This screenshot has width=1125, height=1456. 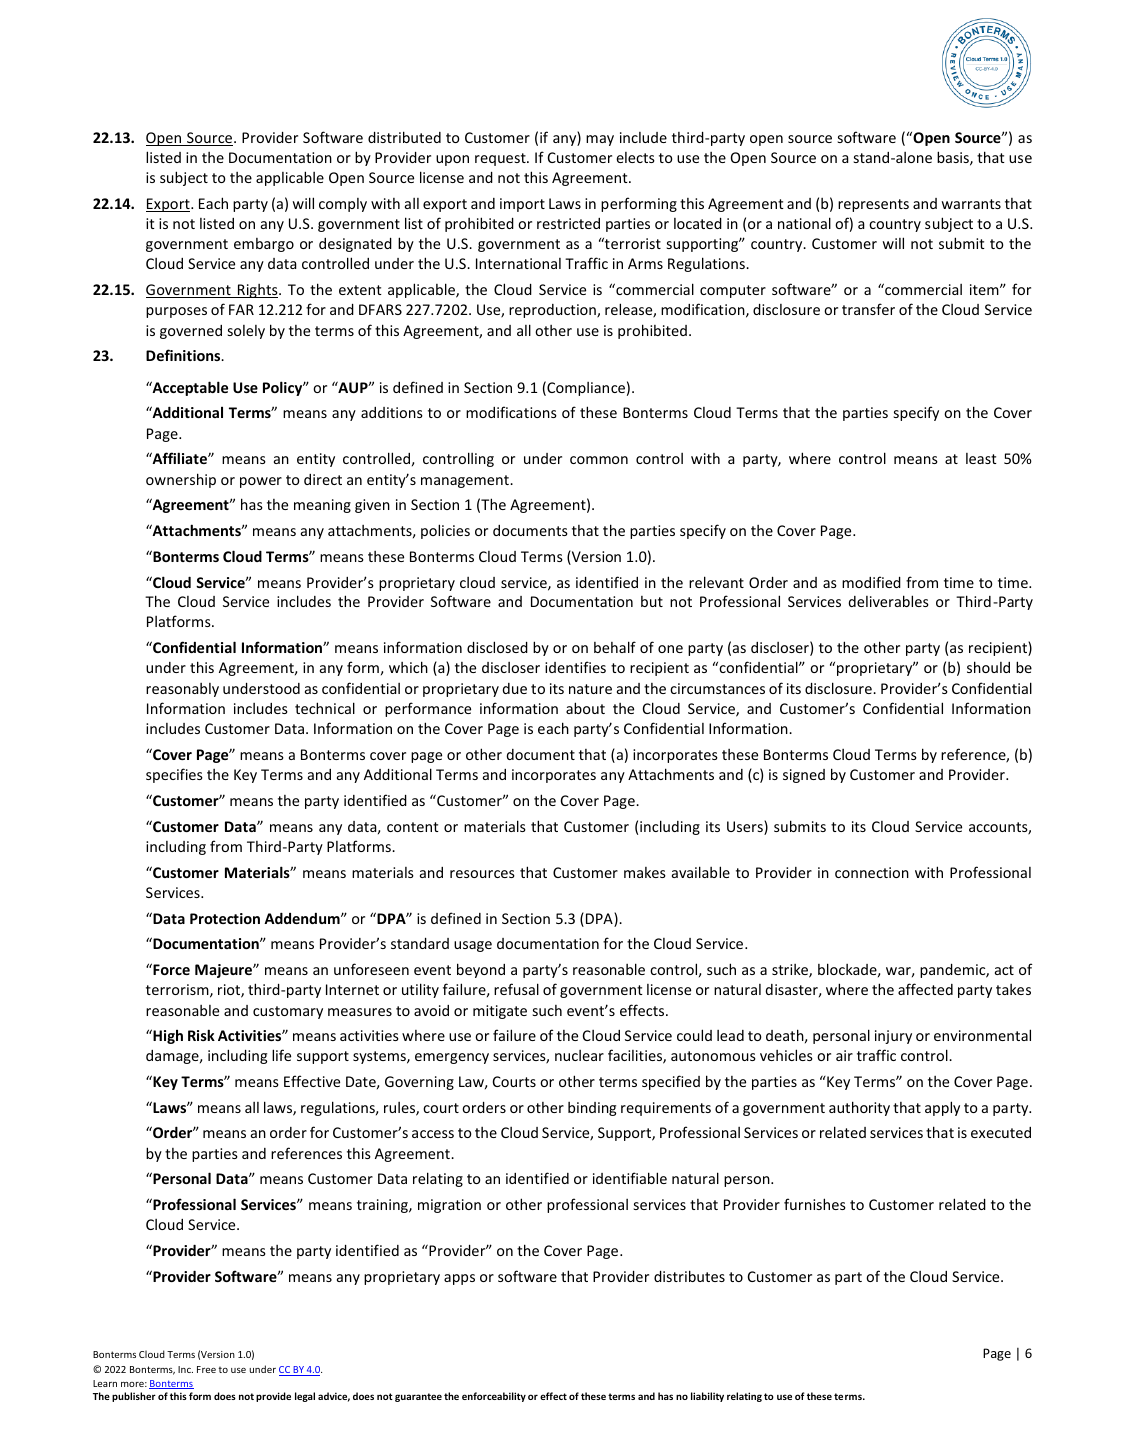 What do you see at coordinates (206, 1369) in the screenshot?
I see `Free` at bounding box center [206, 1369].
